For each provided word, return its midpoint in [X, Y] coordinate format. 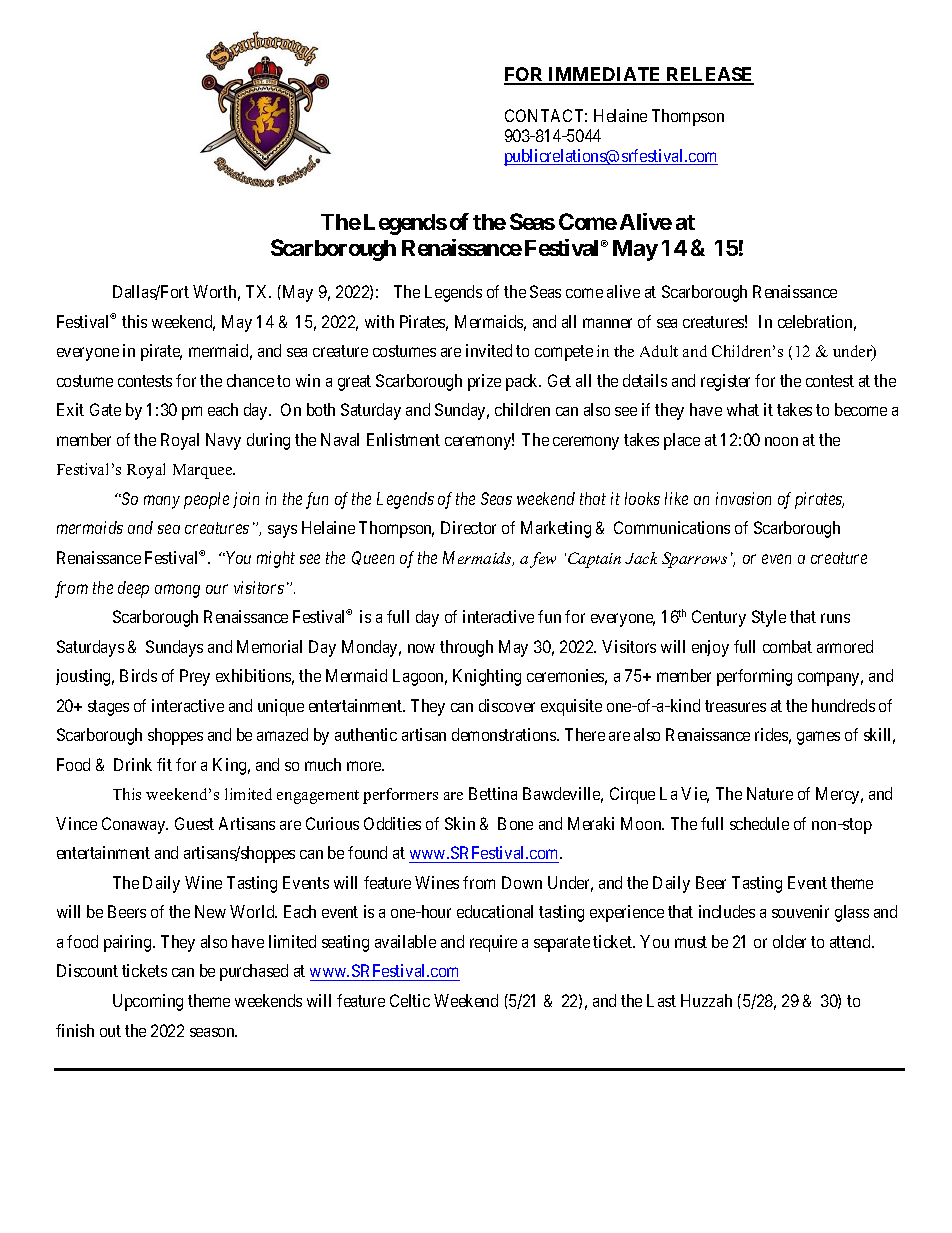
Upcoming [148, 1002]
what [743, 409]
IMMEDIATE [605, 75]
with [379, 321]
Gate [105, 409]
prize [484, 382]
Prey [195, 677]
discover [507, 705]
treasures [735, 706]
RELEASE [709, 75]
